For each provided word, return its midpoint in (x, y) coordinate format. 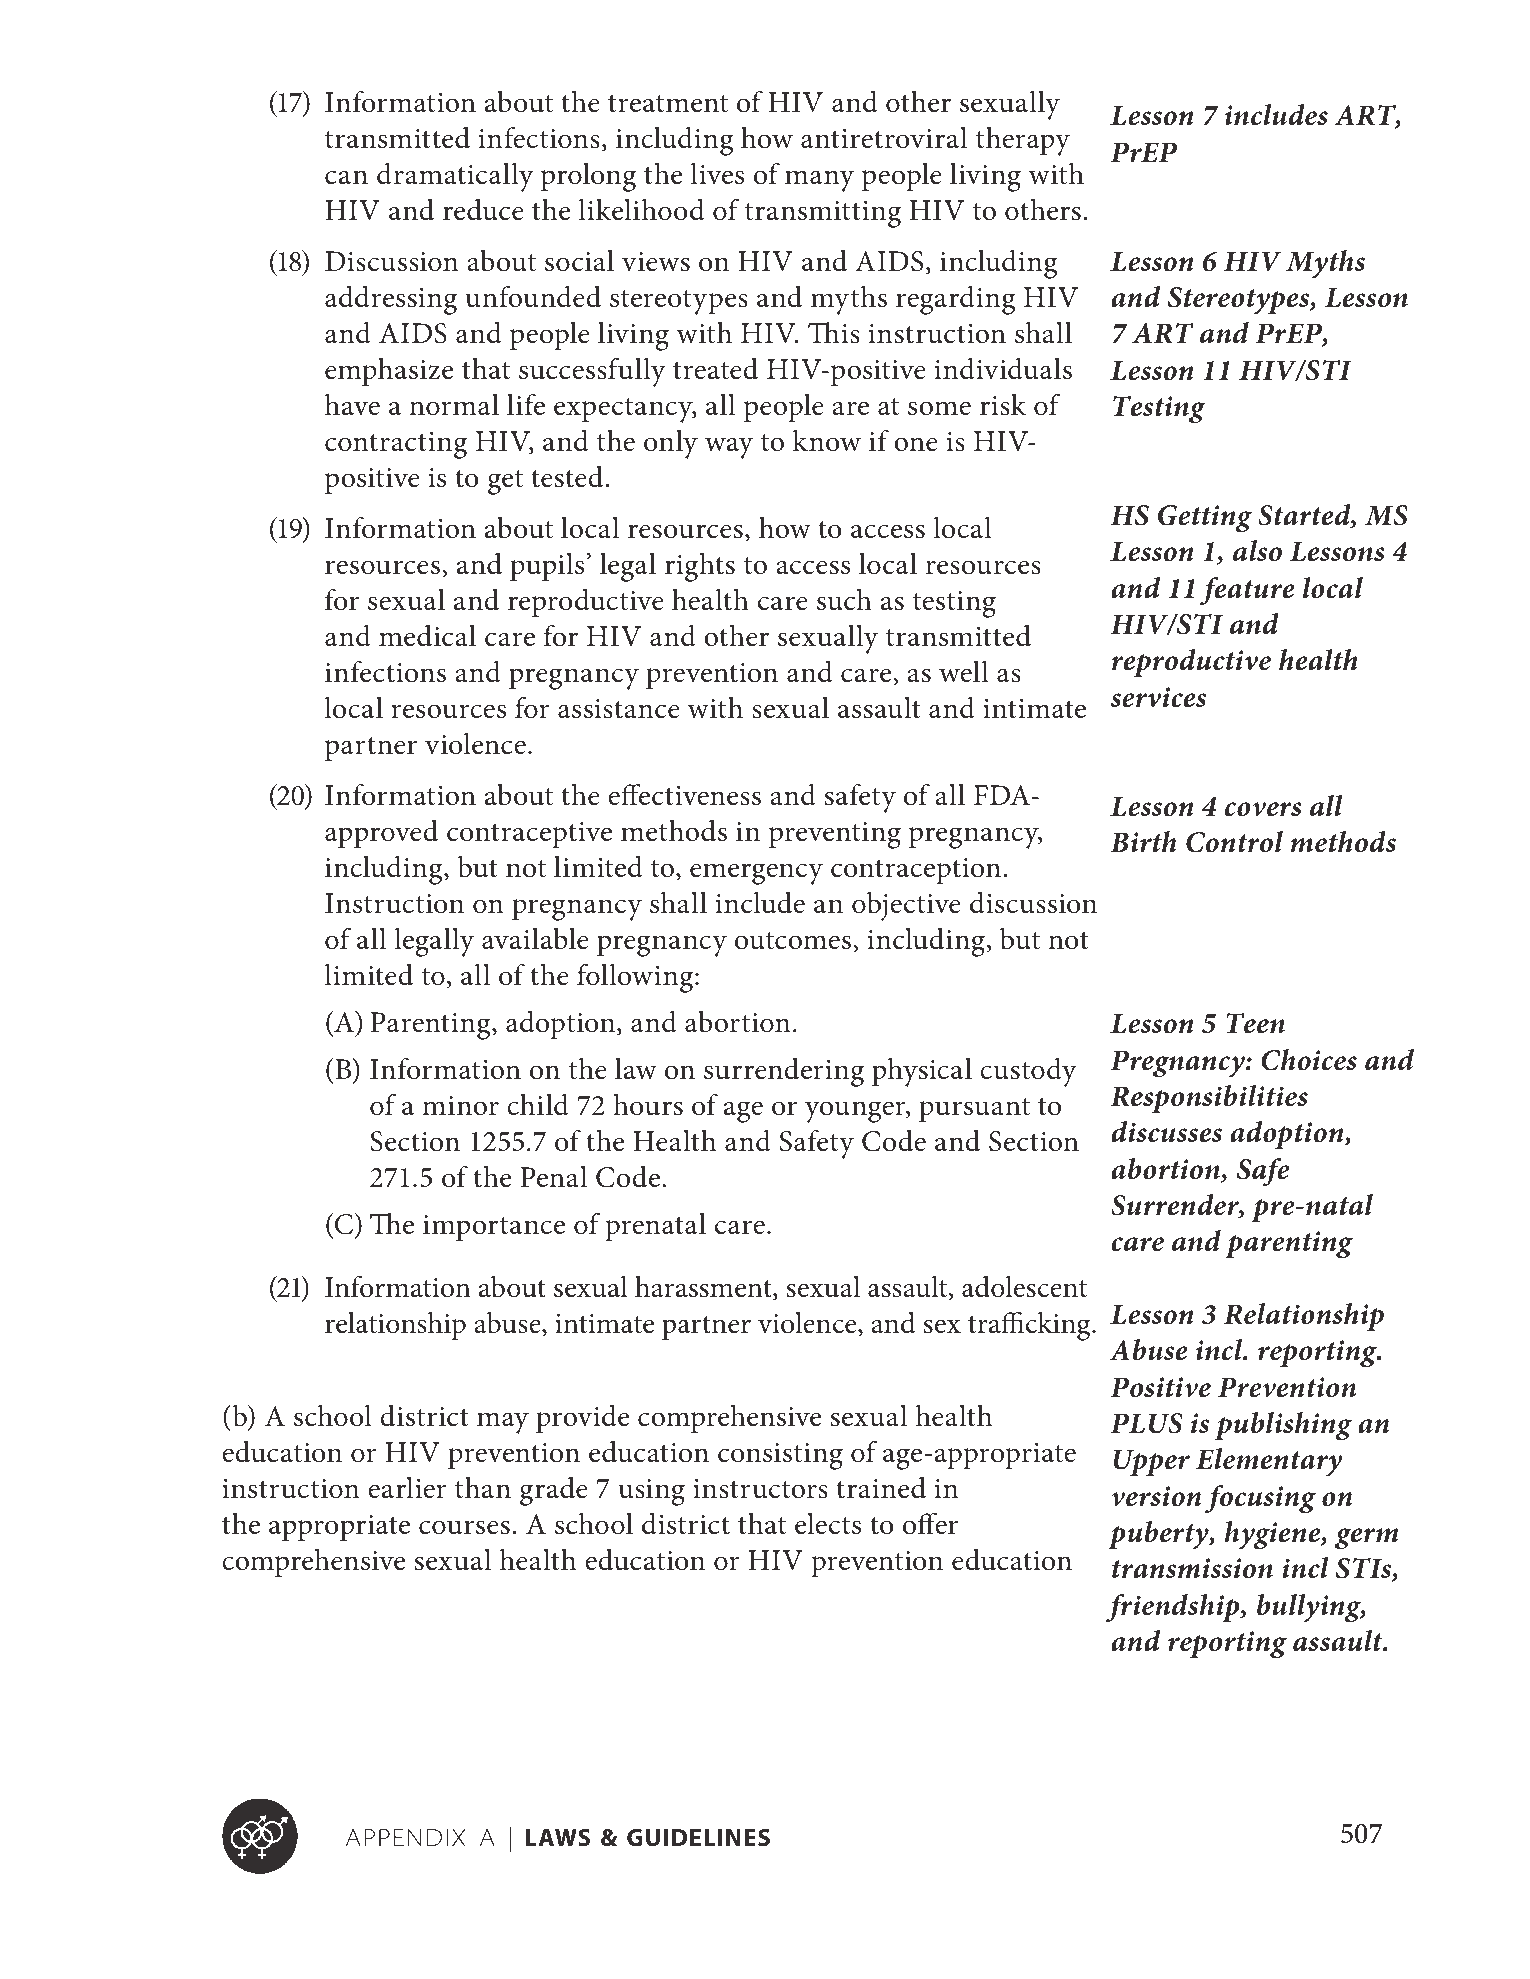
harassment (704, 1288)
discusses (1166, 1132)
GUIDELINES (698, 1838)
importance (494, 1228)
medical (427, 636)
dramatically (455, 177)
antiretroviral (884, 138)
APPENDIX (405, 1837)
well (964, 672)
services (1158, 697)
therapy (1023, 141)
